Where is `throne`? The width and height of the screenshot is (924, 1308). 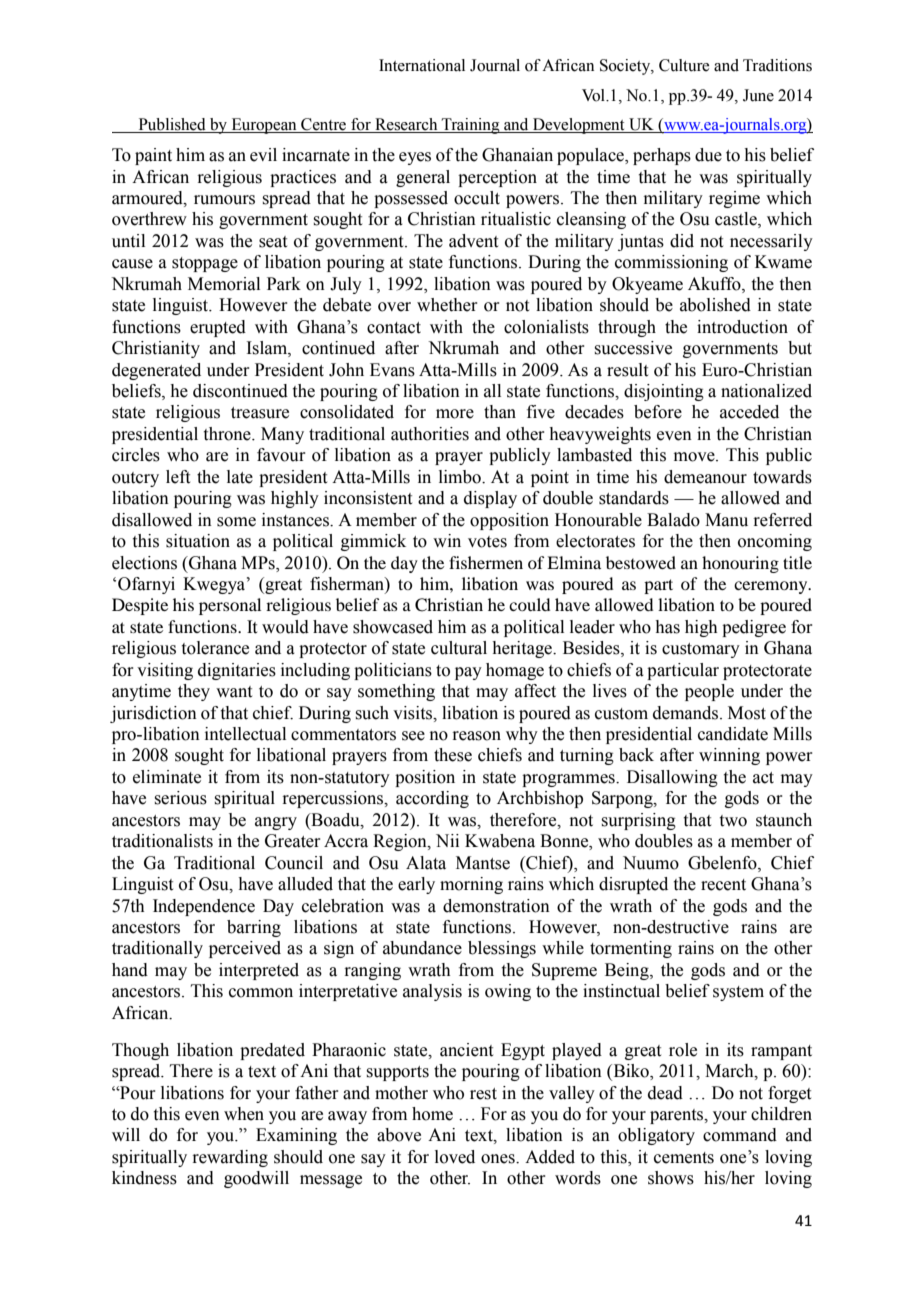
throne is located at coordinates (228, 434).
